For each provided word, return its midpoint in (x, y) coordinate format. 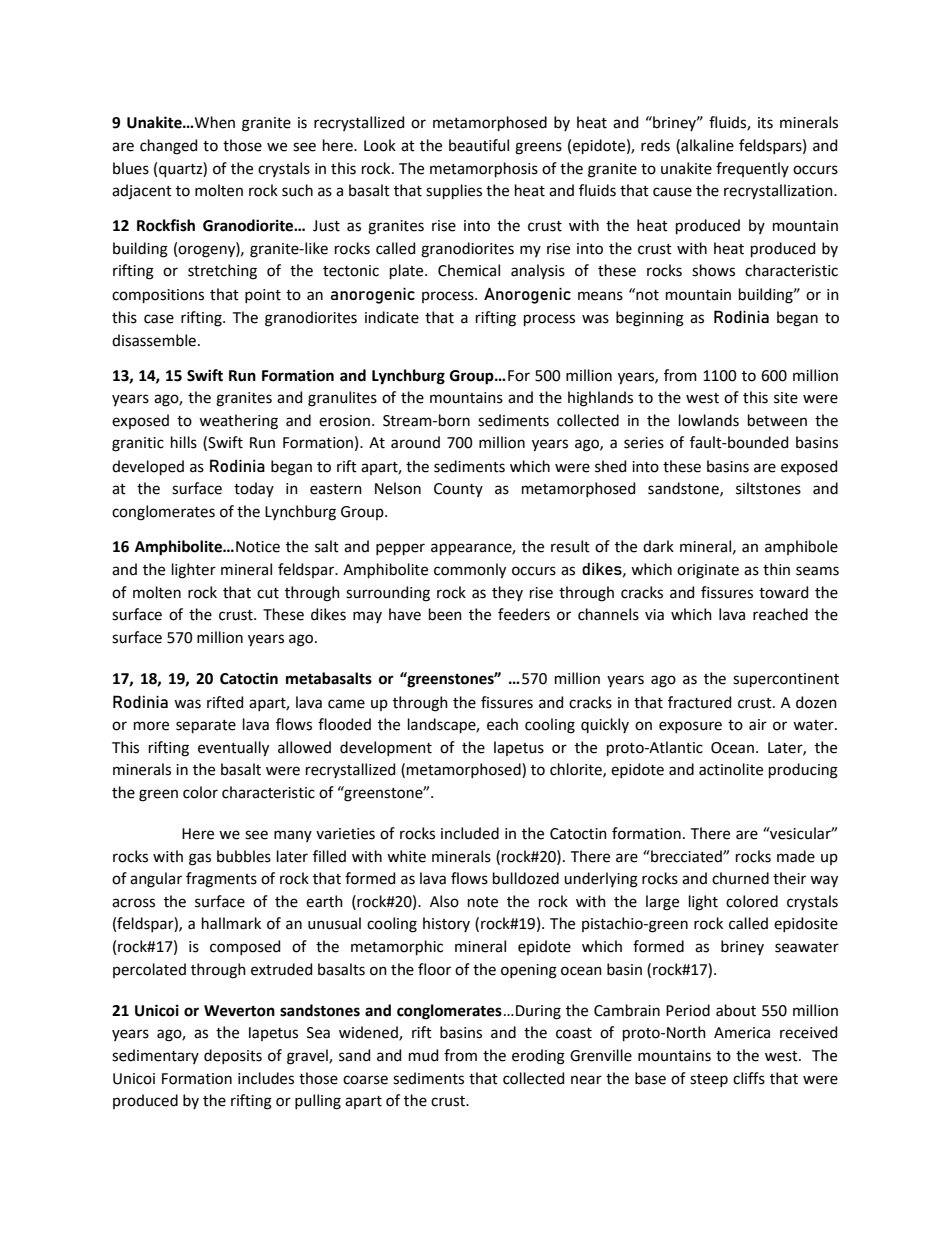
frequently (752, 169)
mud (423, 1055)
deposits (233, 1056)
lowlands (709, 420)
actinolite (731, 769)
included (470, 833)
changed (168, 147)
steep (709, 1080)
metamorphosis (484, 169)
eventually (233, 749)
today (254, 489)
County (458, 490)
